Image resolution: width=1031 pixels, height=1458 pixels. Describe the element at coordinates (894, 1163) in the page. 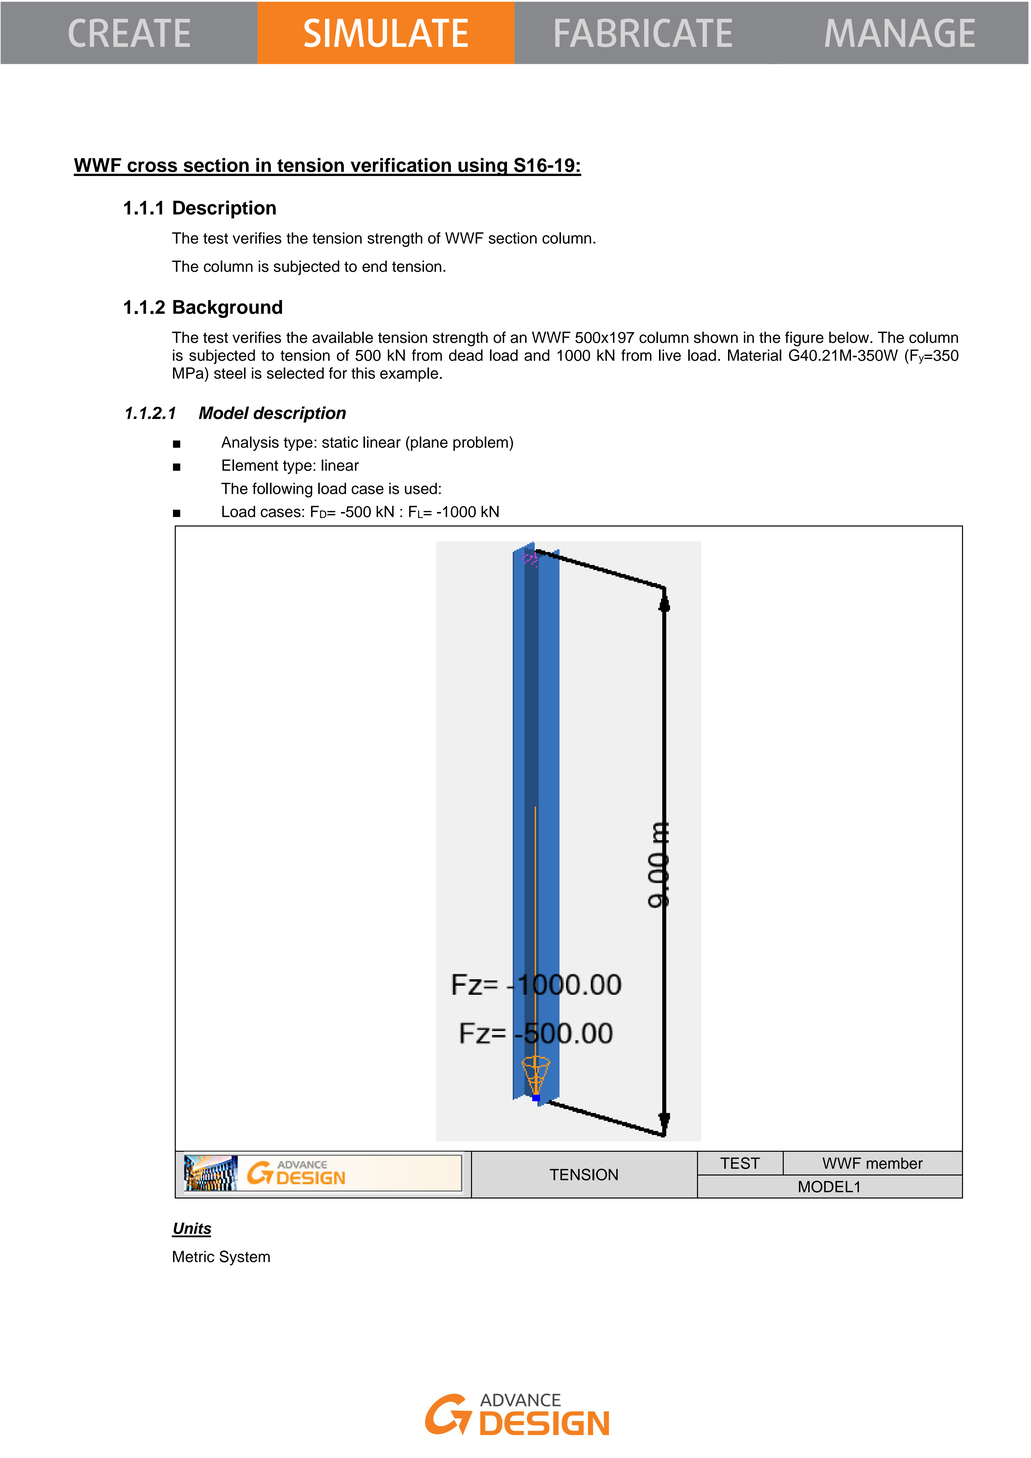

I see `member` at that location.
